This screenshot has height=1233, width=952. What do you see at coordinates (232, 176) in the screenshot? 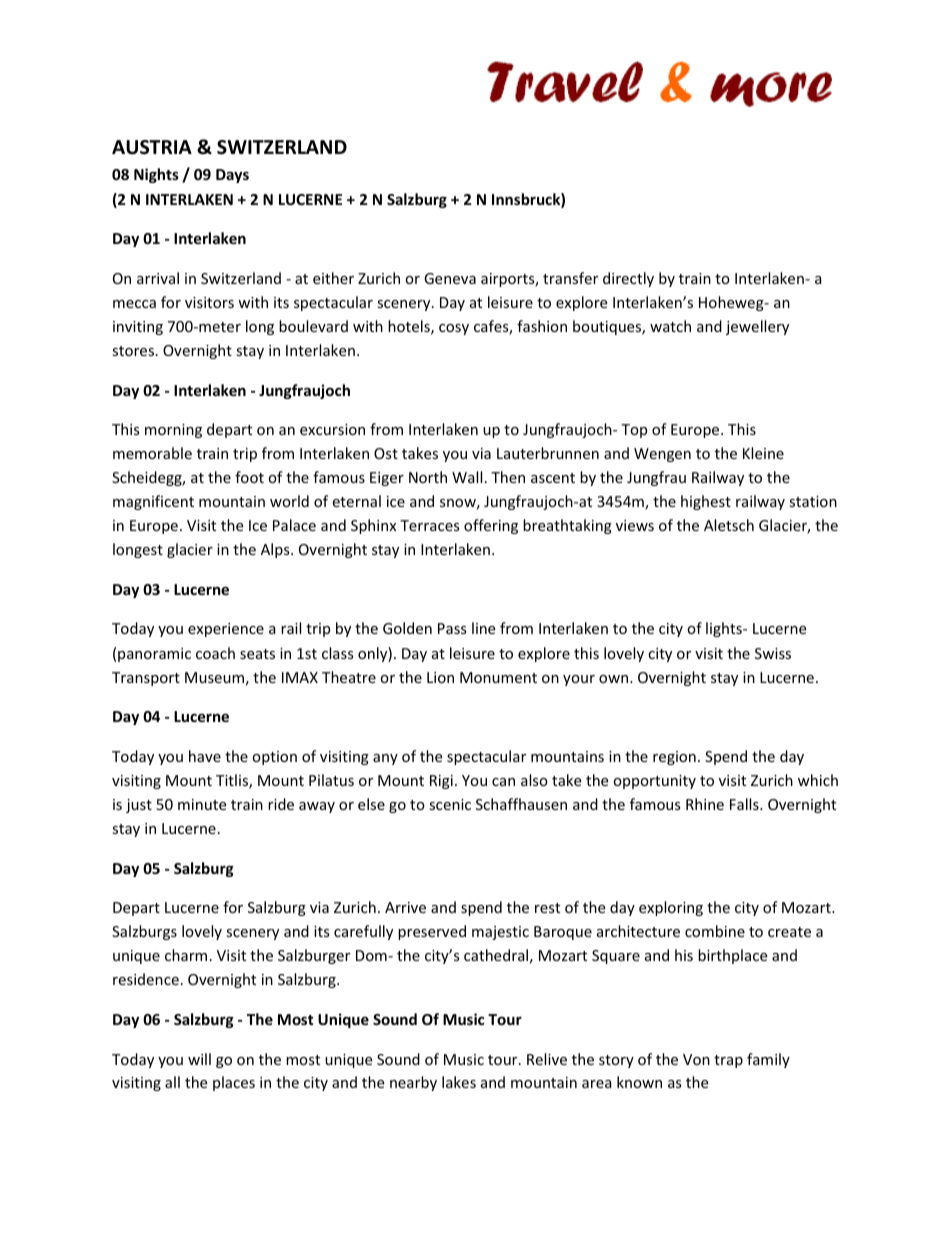
I see `Days` at bounding box center [232, 176].
